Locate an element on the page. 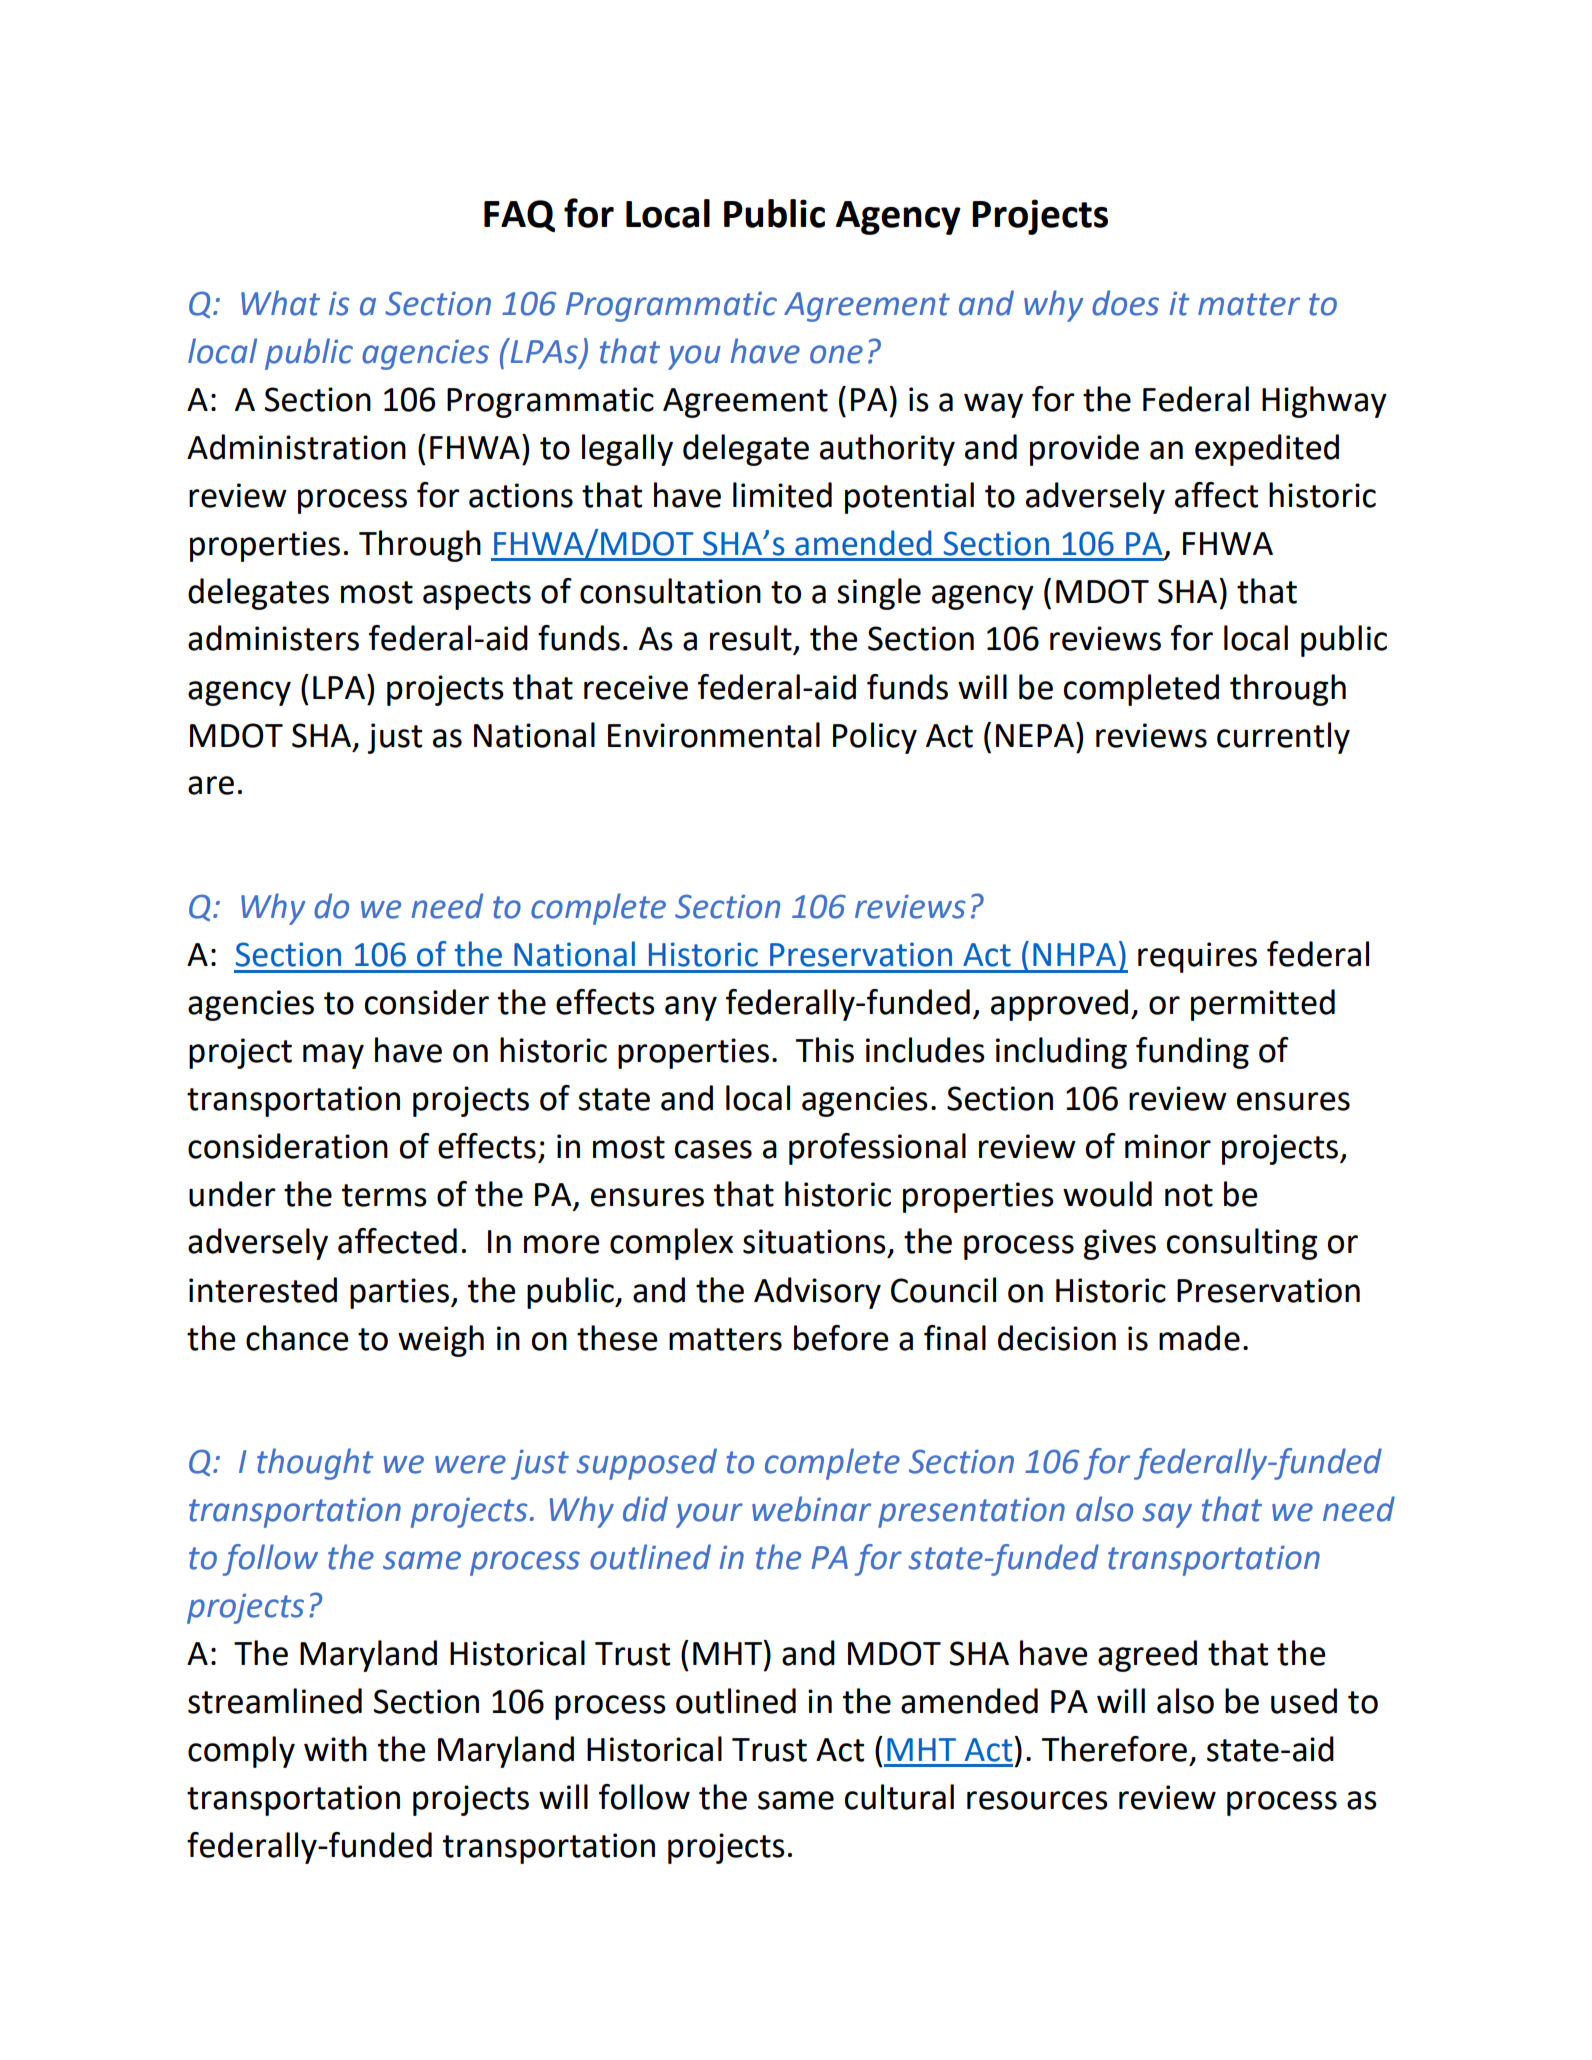  expedited is located at coordinates (1267, 450).
